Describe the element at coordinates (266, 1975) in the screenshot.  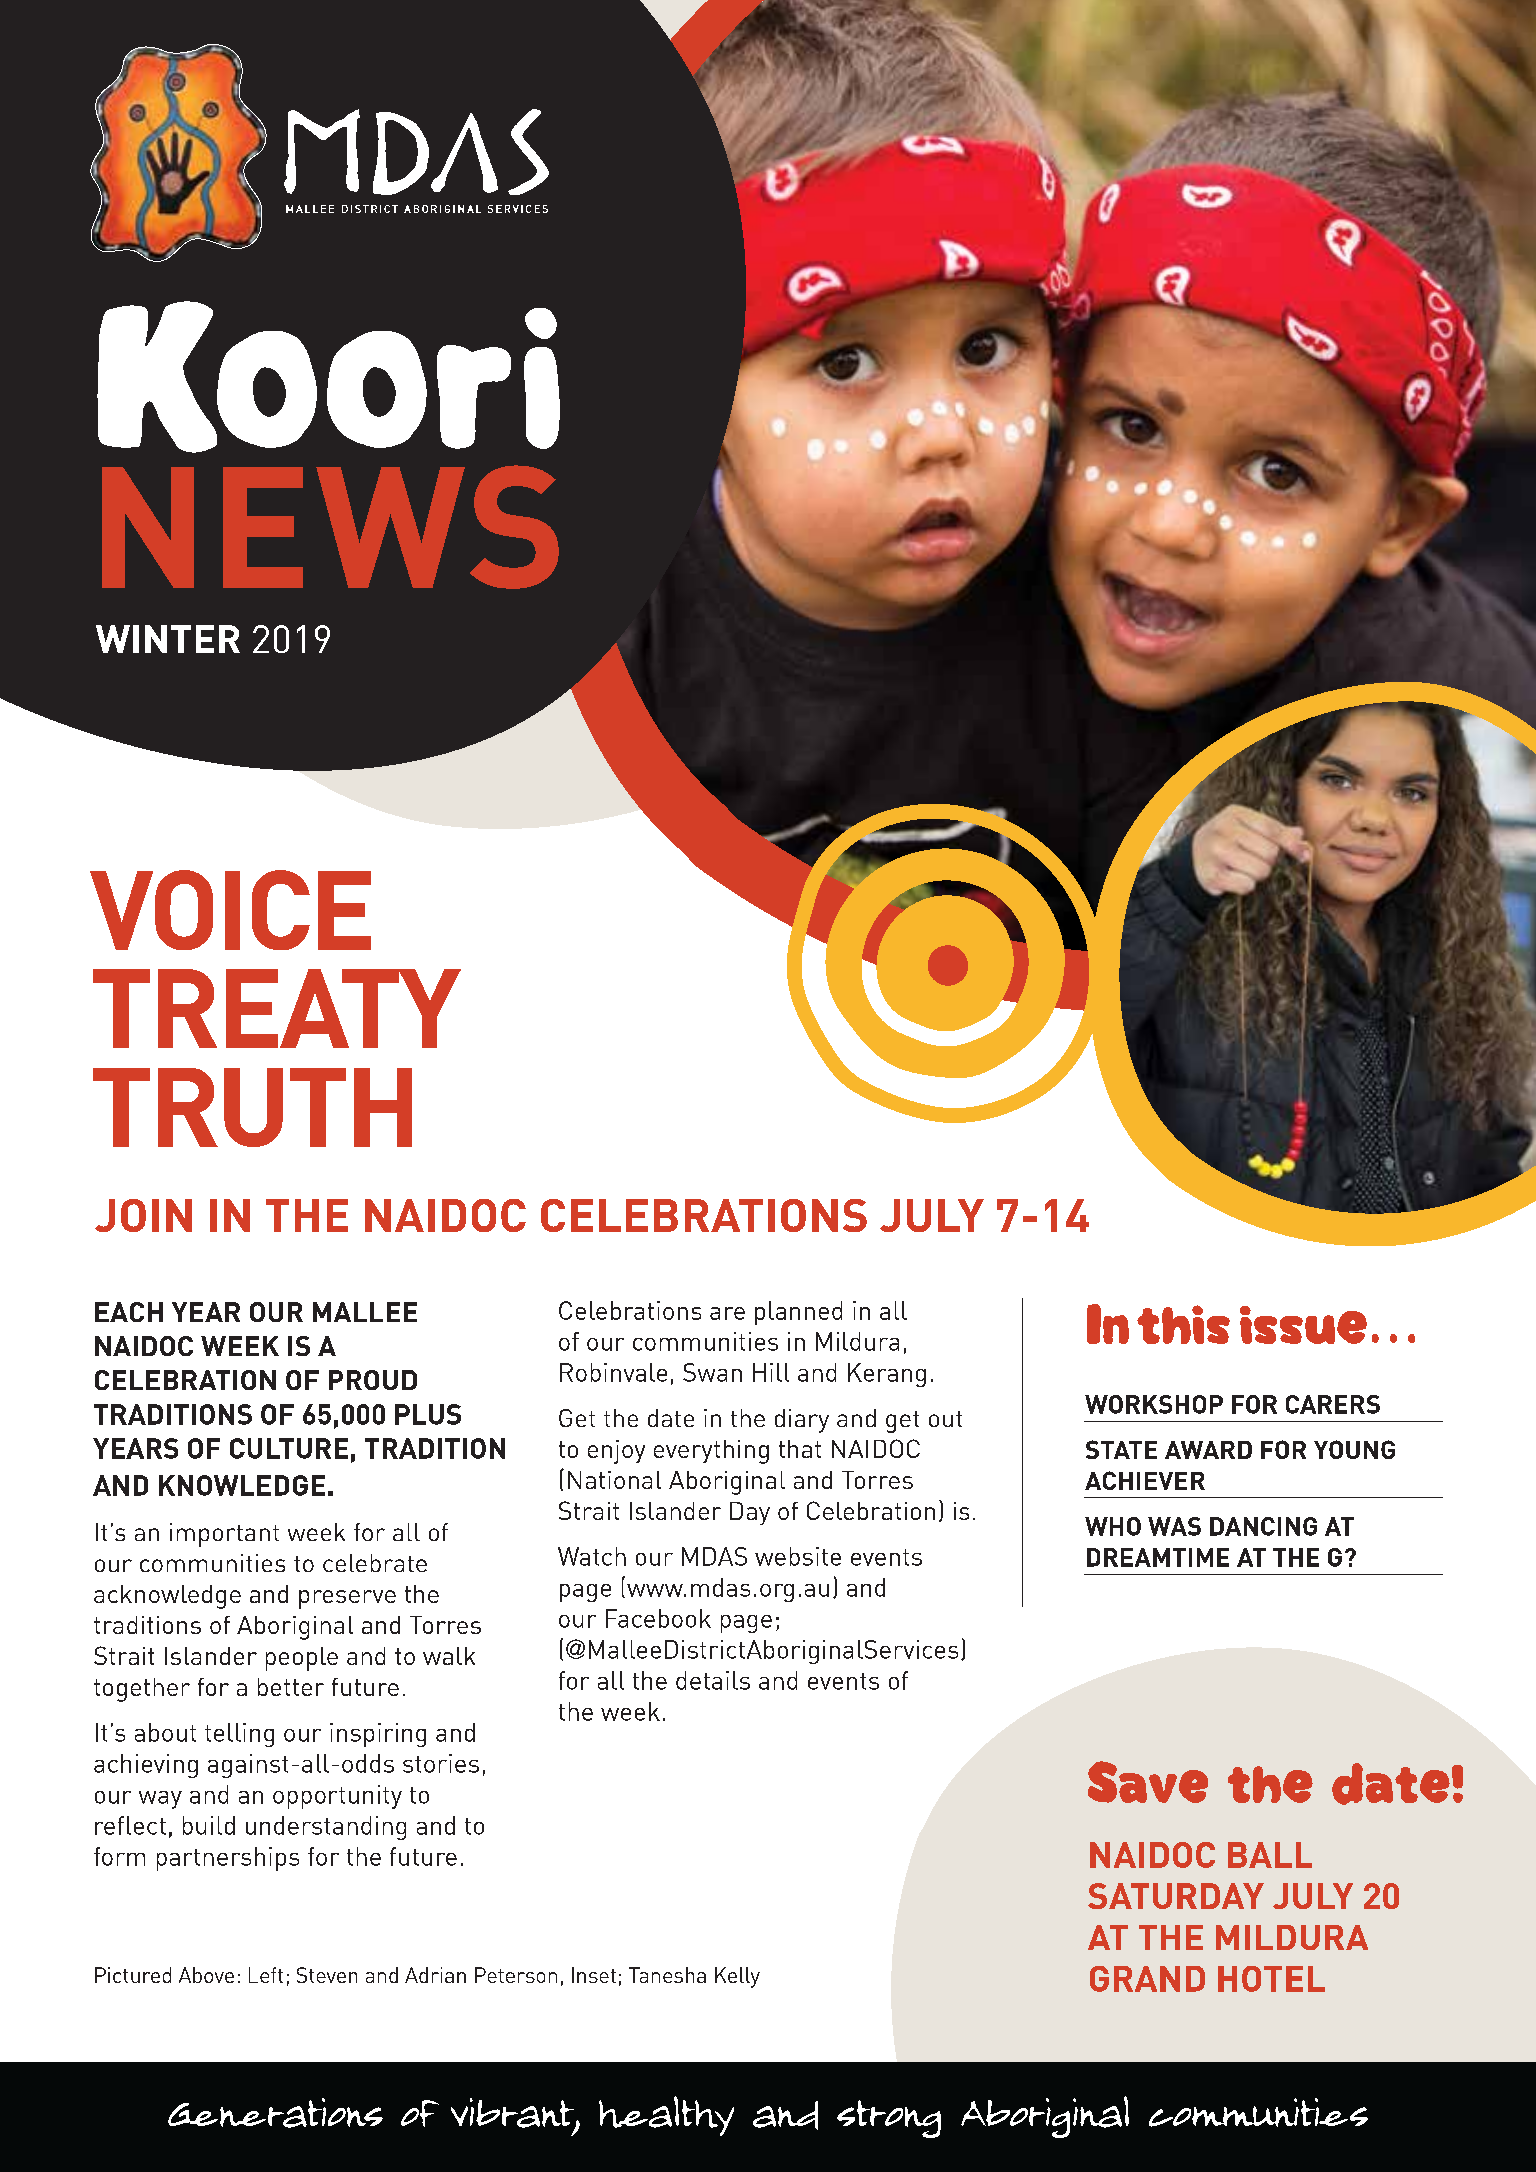
I see `Left` at that location.
